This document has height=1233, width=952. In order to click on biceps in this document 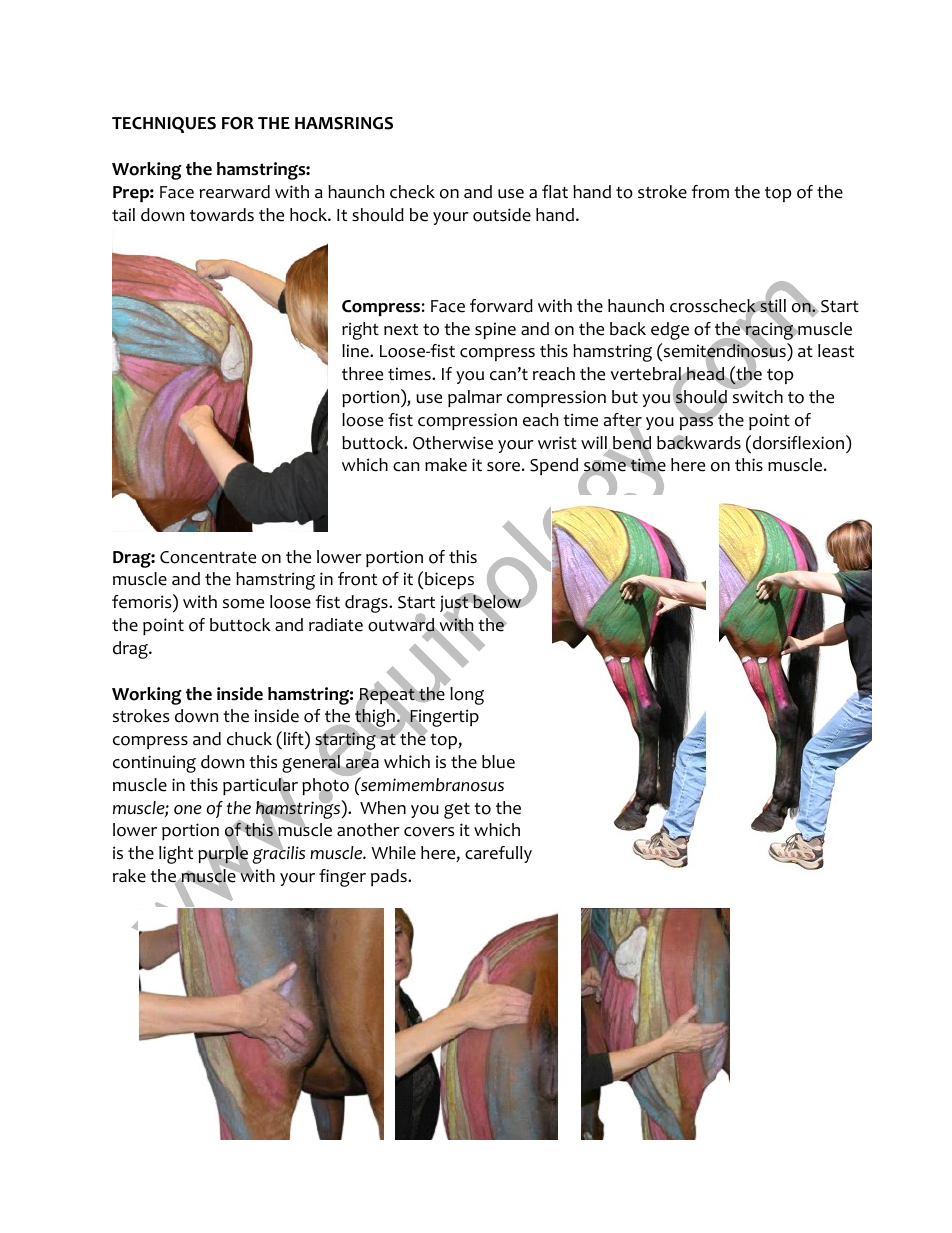, I will do `click(449, 580)`.
